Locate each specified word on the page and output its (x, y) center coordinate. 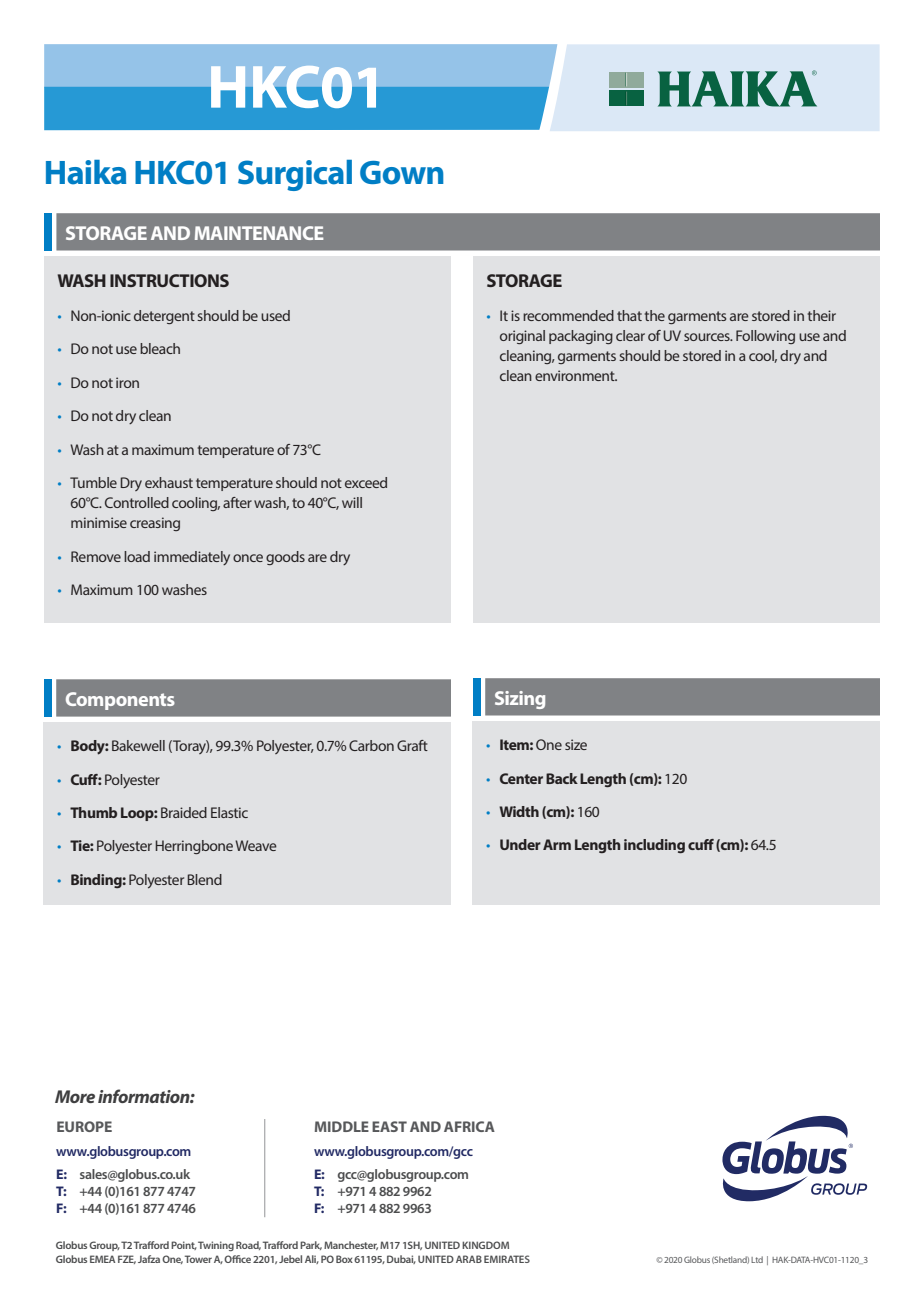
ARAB (469, 1259)
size (576, 744)
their (822, 315)
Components (120, 701)
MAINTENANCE (259, 233)
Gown (401, 173)
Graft (412, 745)
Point (184, 1245)
